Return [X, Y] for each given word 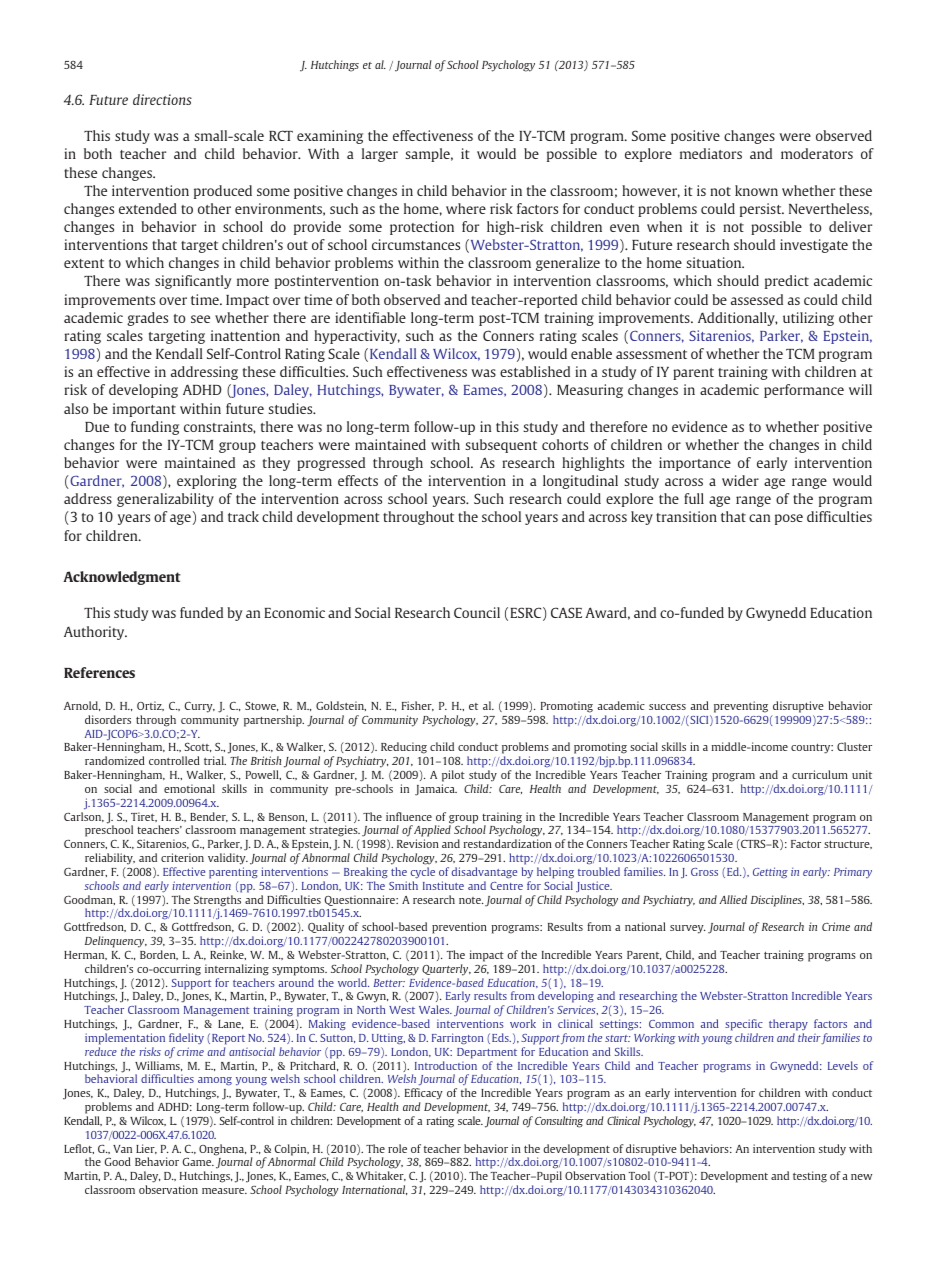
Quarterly [446, 970]
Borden [159, 955]
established [535, 371]
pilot [453, 776]
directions [162, 99]
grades [147, 319]
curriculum [820, 774]
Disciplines [777, 901]
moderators [817, 153]
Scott [198, 747]
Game [198, 1162]
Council [477, 612]
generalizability [165, 500]
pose [789, 519]
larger [380, 155]
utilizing [808, 319]
